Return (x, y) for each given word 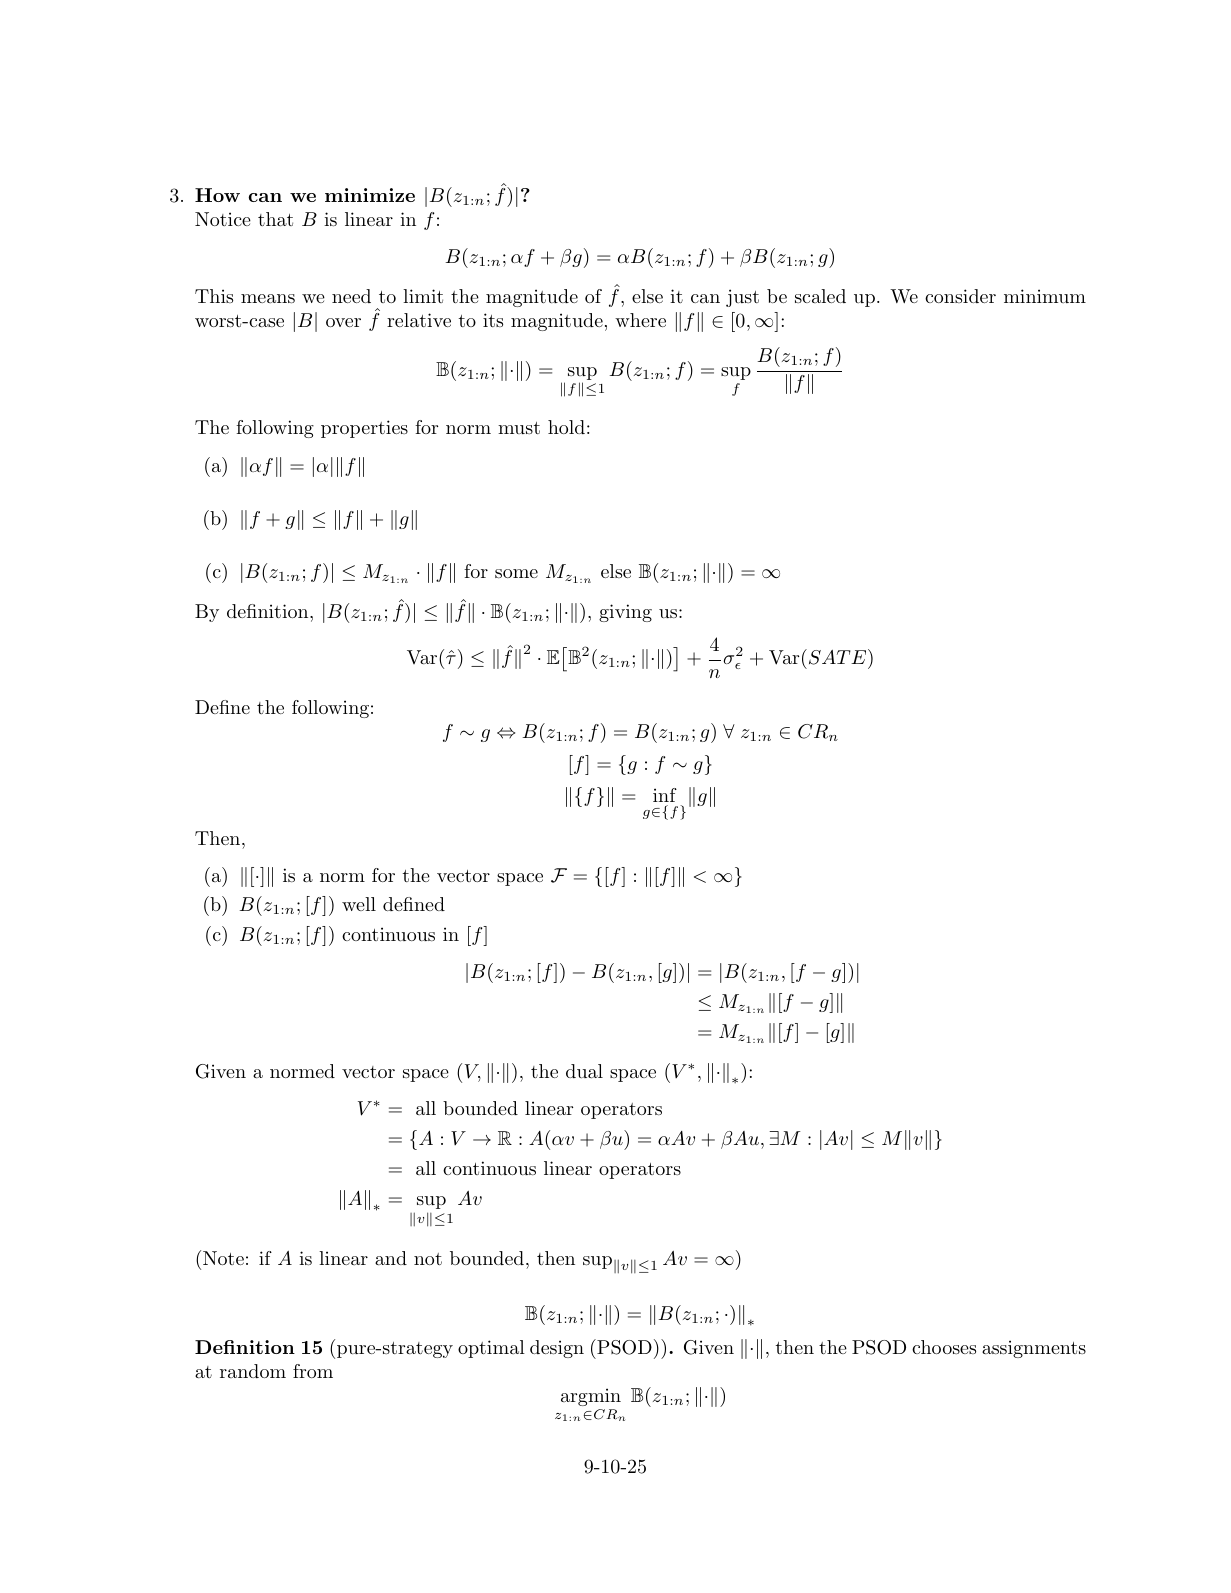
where (640, 320)
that (275, 219)
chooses (944, 1347)
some (516, 573)
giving (625, 613)
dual (584, 1071)
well (359, 904)
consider (960, 296)
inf (665, 795)
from (313, 1371)
